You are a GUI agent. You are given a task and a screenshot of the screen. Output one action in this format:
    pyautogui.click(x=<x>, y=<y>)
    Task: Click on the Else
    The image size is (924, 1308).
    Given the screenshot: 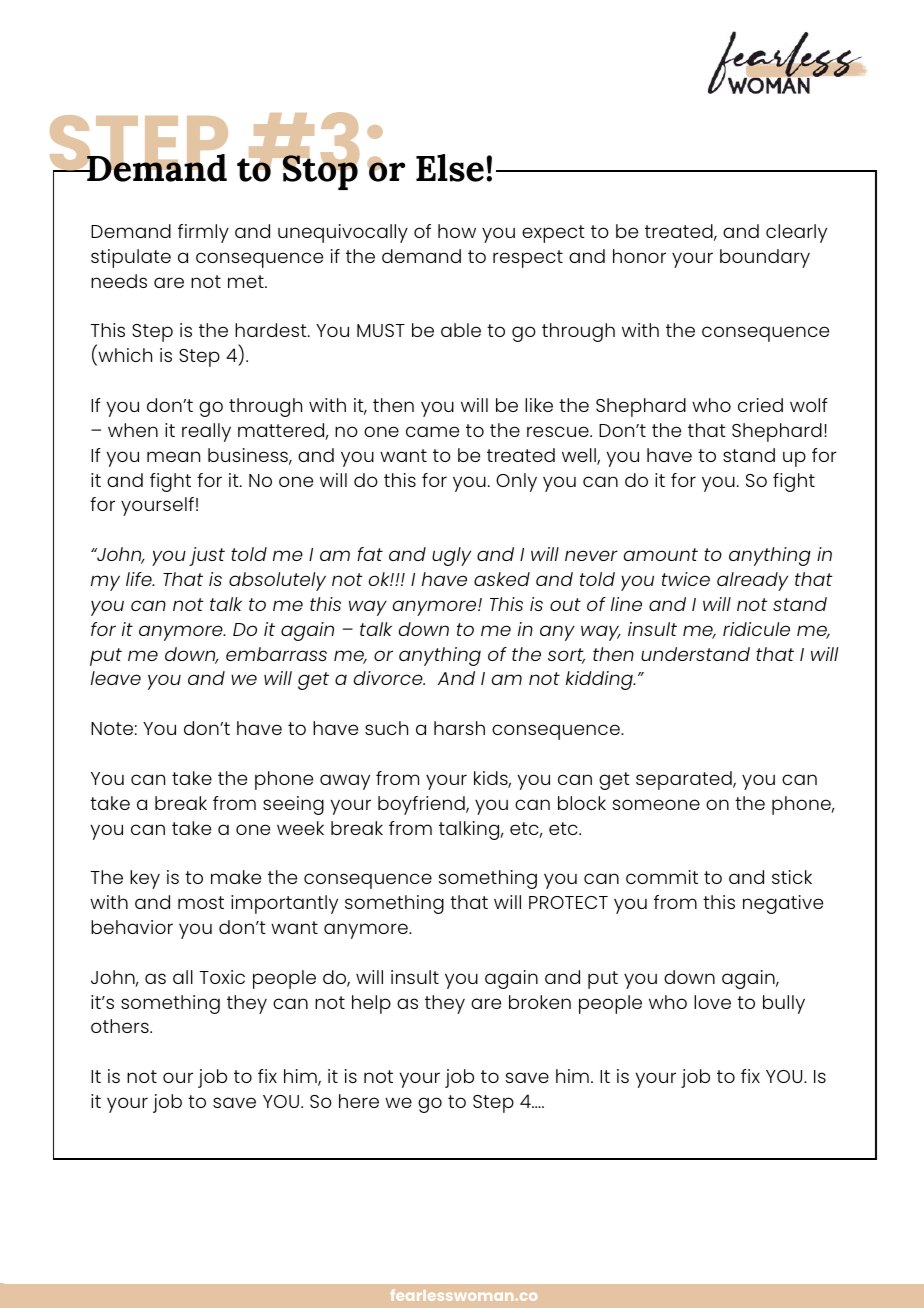 What is the action you would take?
    pyautogui.click(x=450, y=168)
